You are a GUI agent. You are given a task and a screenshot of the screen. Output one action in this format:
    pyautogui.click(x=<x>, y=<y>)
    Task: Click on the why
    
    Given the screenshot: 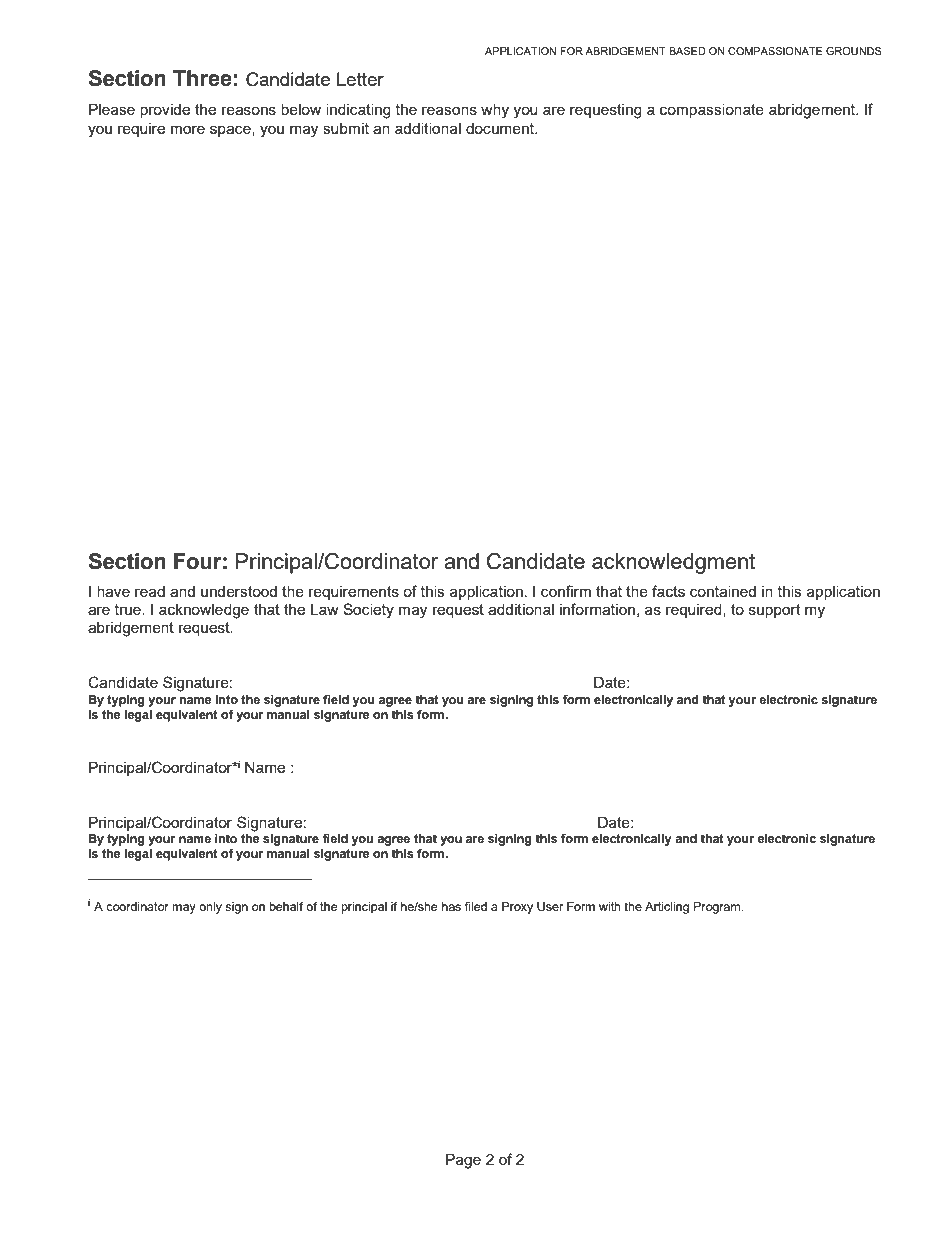 What is the action you would take?
    pyautogui.click(x=495, y=111)
